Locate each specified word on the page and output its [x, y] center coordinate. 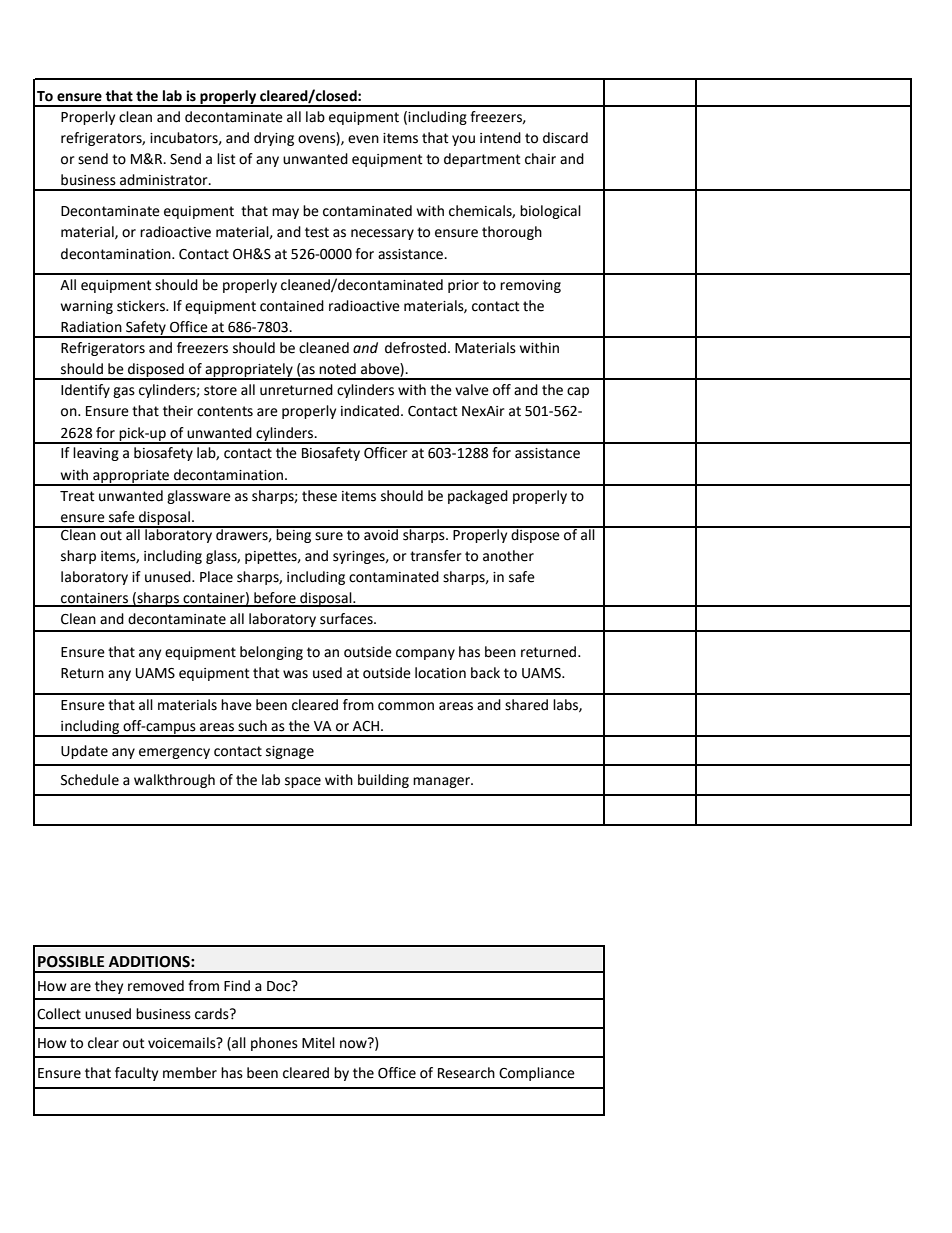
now [354, 1043]
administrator [165, 180]
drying [274, 139]
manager [442, 782]
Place [216, 577]
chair [540, 159]
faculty [136, 1074]
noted [337, 369]
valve [472, 390]
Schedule [90, 780]
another [508, 556]
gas [124, 392]
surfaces [347, 619]
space [303, 782]
